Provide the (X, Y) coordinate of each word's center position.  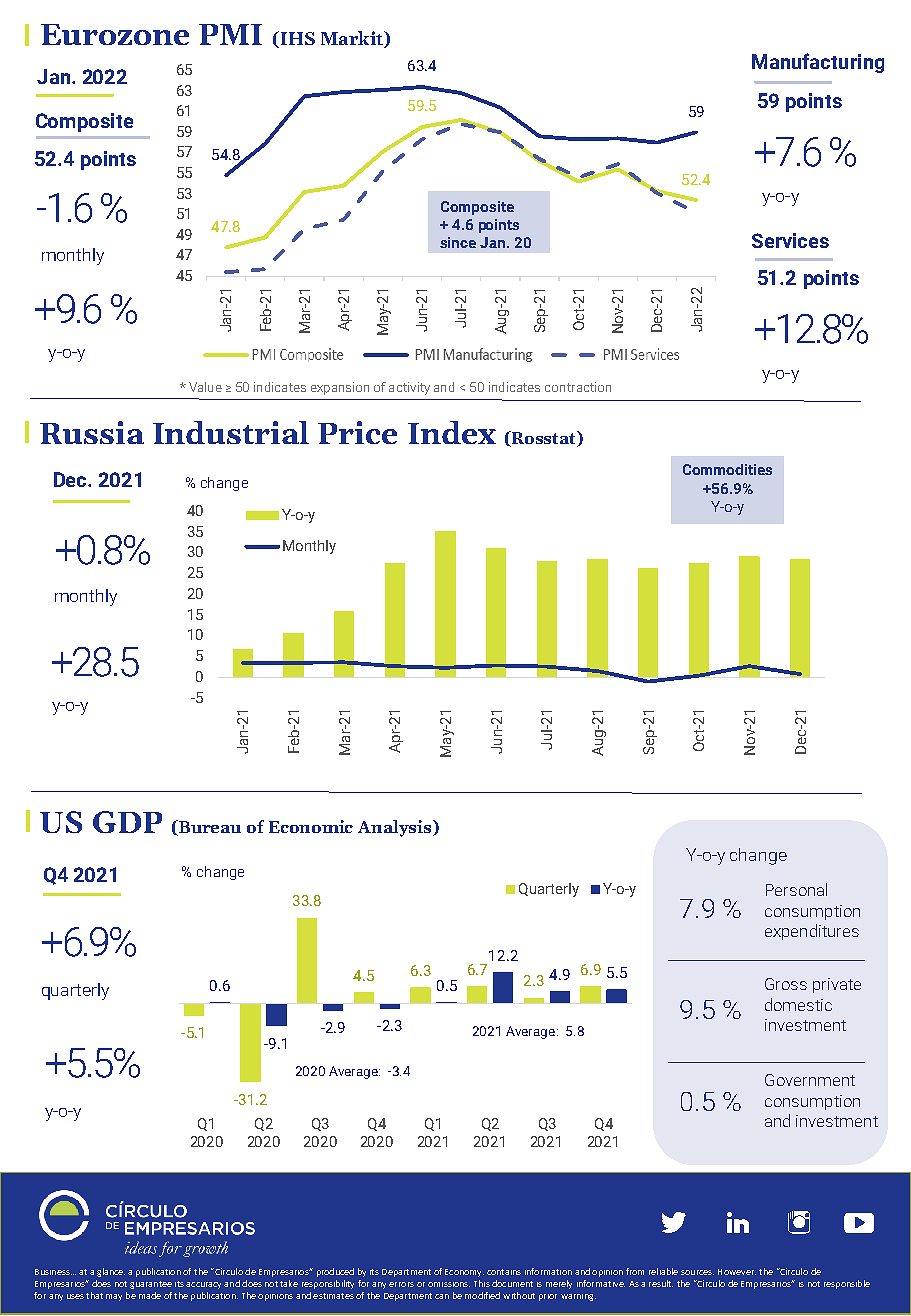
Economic (311, 826)
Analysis (396, 828)
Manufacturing (818, 63)
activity (409, 388)
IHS (298, 38)
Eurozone (115, 34)
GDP (127, 822)
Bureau (209, 828)
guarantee (151, 1285)
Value (205, 387)
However (737, 1272)
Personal (796, 889)
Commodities (727, 469)
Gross (786, 984)
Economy (464, 1273)
